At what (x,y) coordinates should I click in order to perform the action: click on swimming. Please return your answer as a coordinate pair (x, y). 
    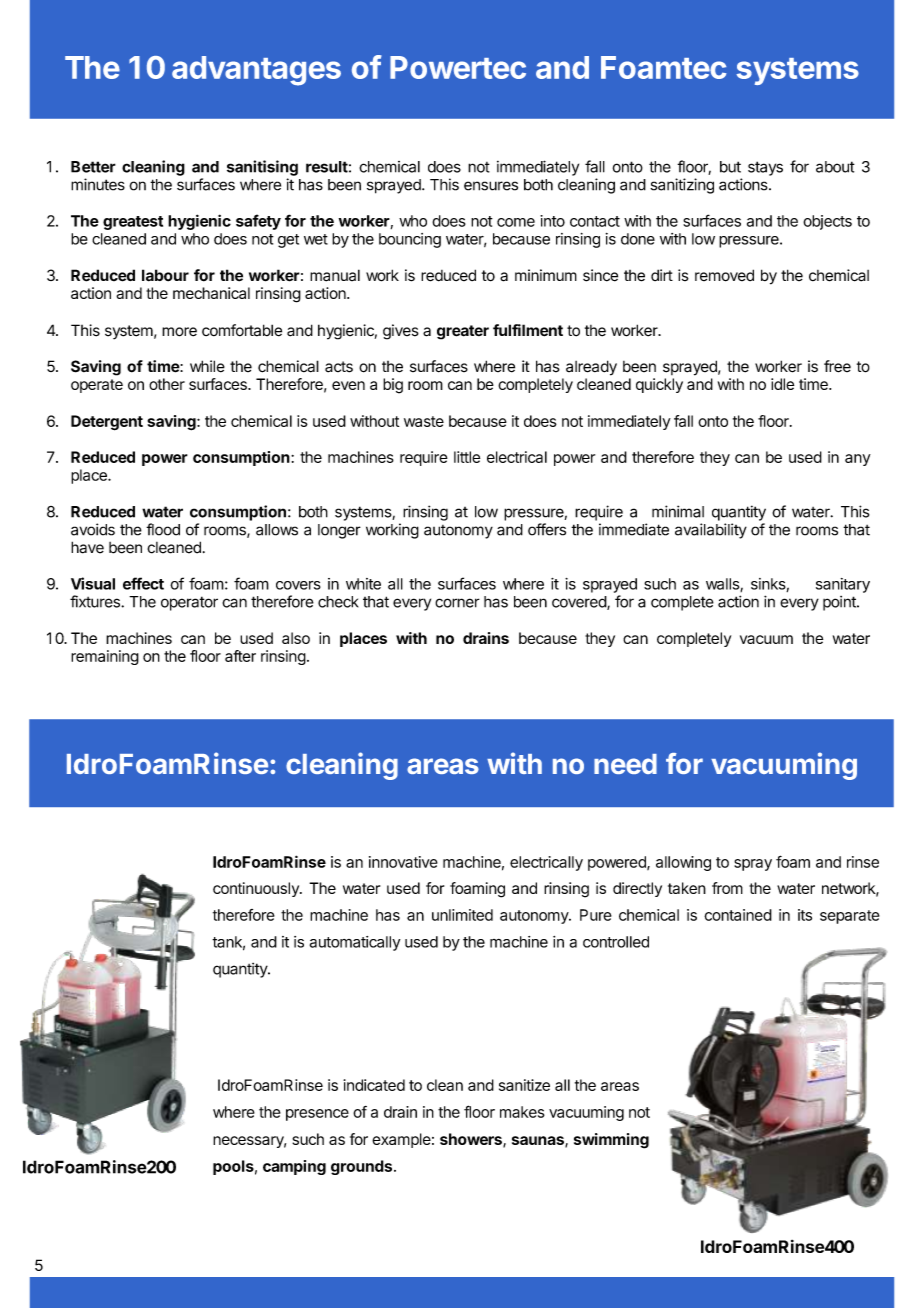
    Looking at the image, I should click on (611, 1141).
